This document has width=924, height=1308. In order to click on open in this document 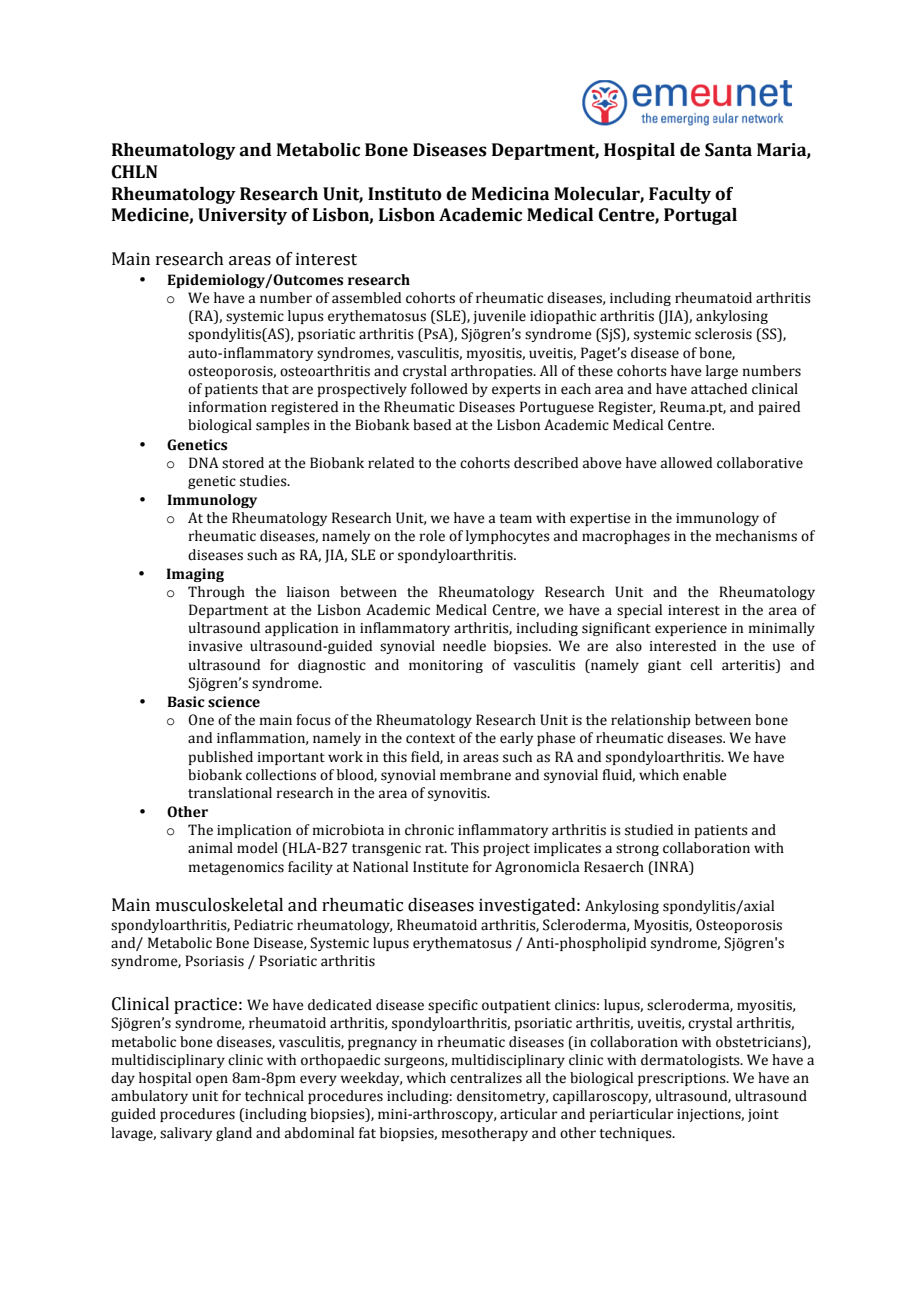, I will do `click(212, 1080)`.
